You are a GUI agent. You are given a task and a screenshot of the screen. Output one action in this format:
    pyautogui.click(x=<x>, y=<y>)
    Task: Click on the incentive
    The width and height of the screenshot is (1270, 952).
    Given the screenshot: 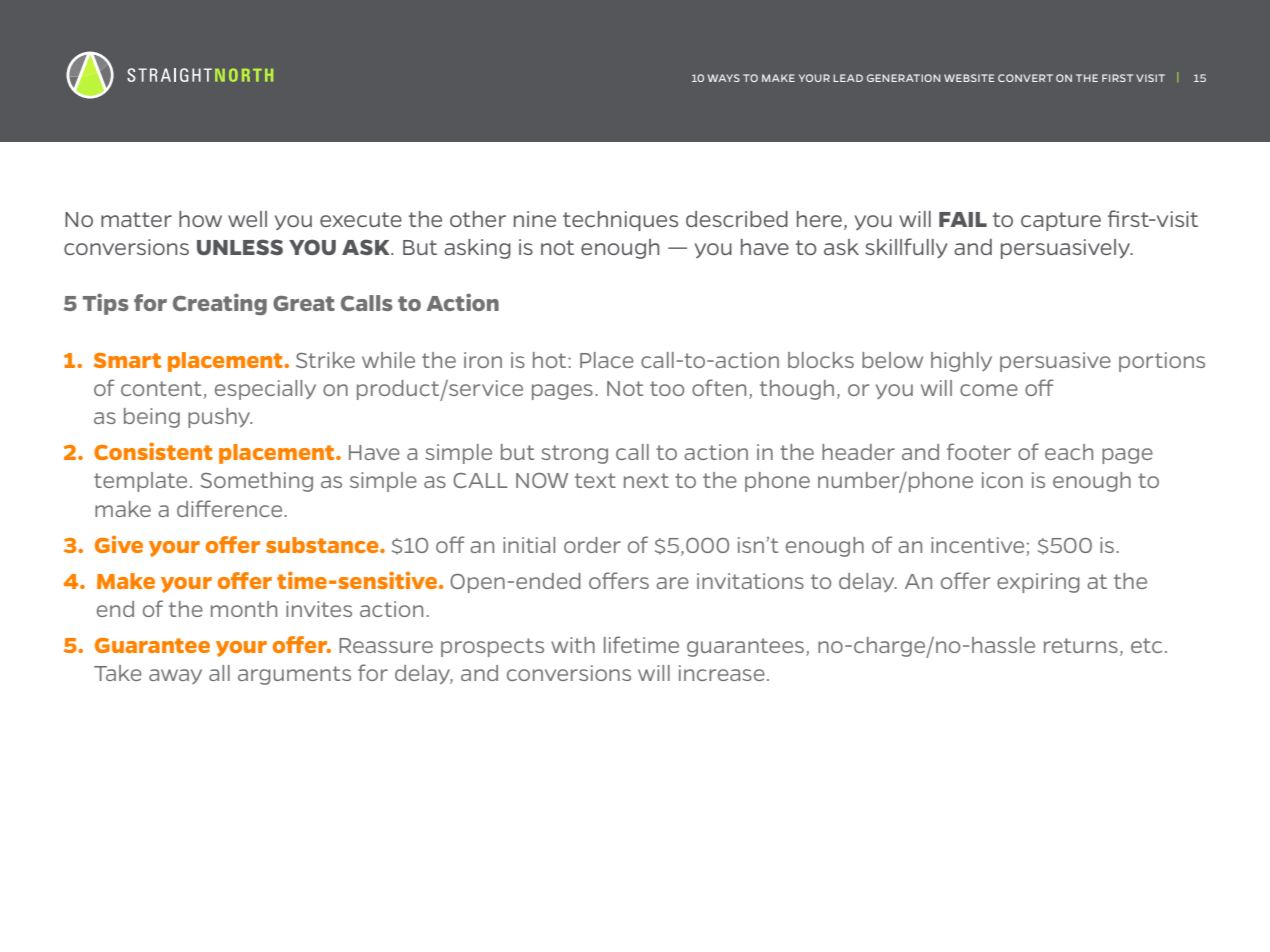 What is the action you would take?
    pyautogui.click(x=977, y=545)
